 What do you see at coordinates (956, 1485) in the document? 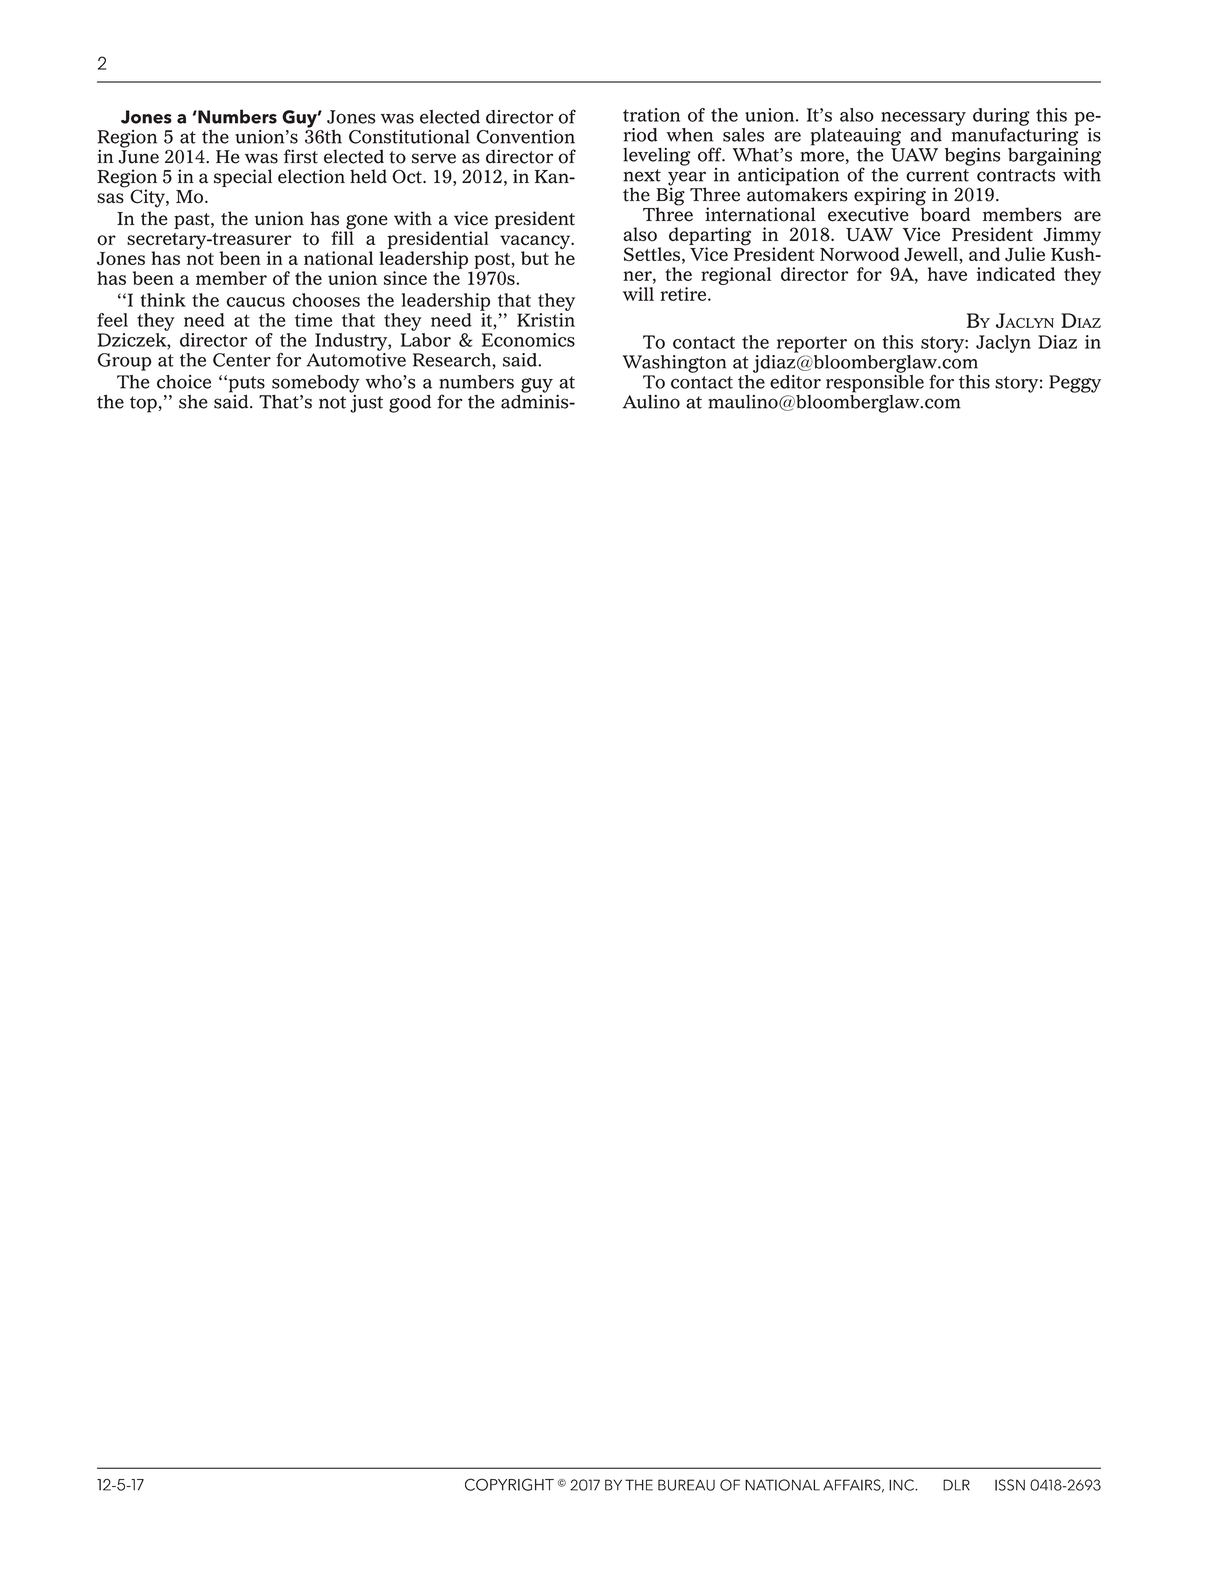
I see `DLR` at bounding box center [956, 1485].
